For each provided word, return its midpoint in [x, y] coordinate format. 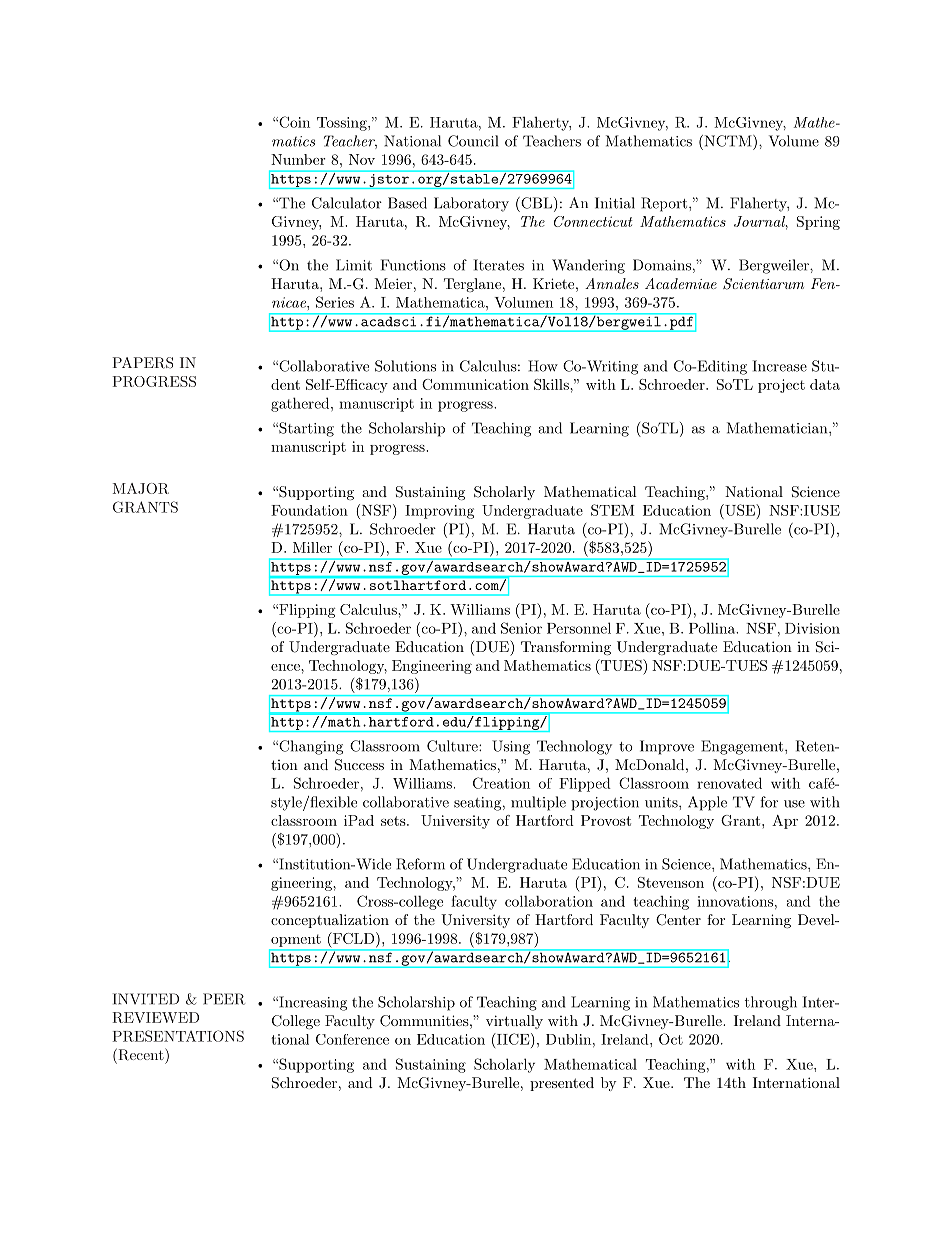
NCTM [728, 141]
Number [298, 159]
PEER [224, 999]
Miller [312, 547]
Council [473, 141]
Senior [521, 628]
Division [812, 628]
